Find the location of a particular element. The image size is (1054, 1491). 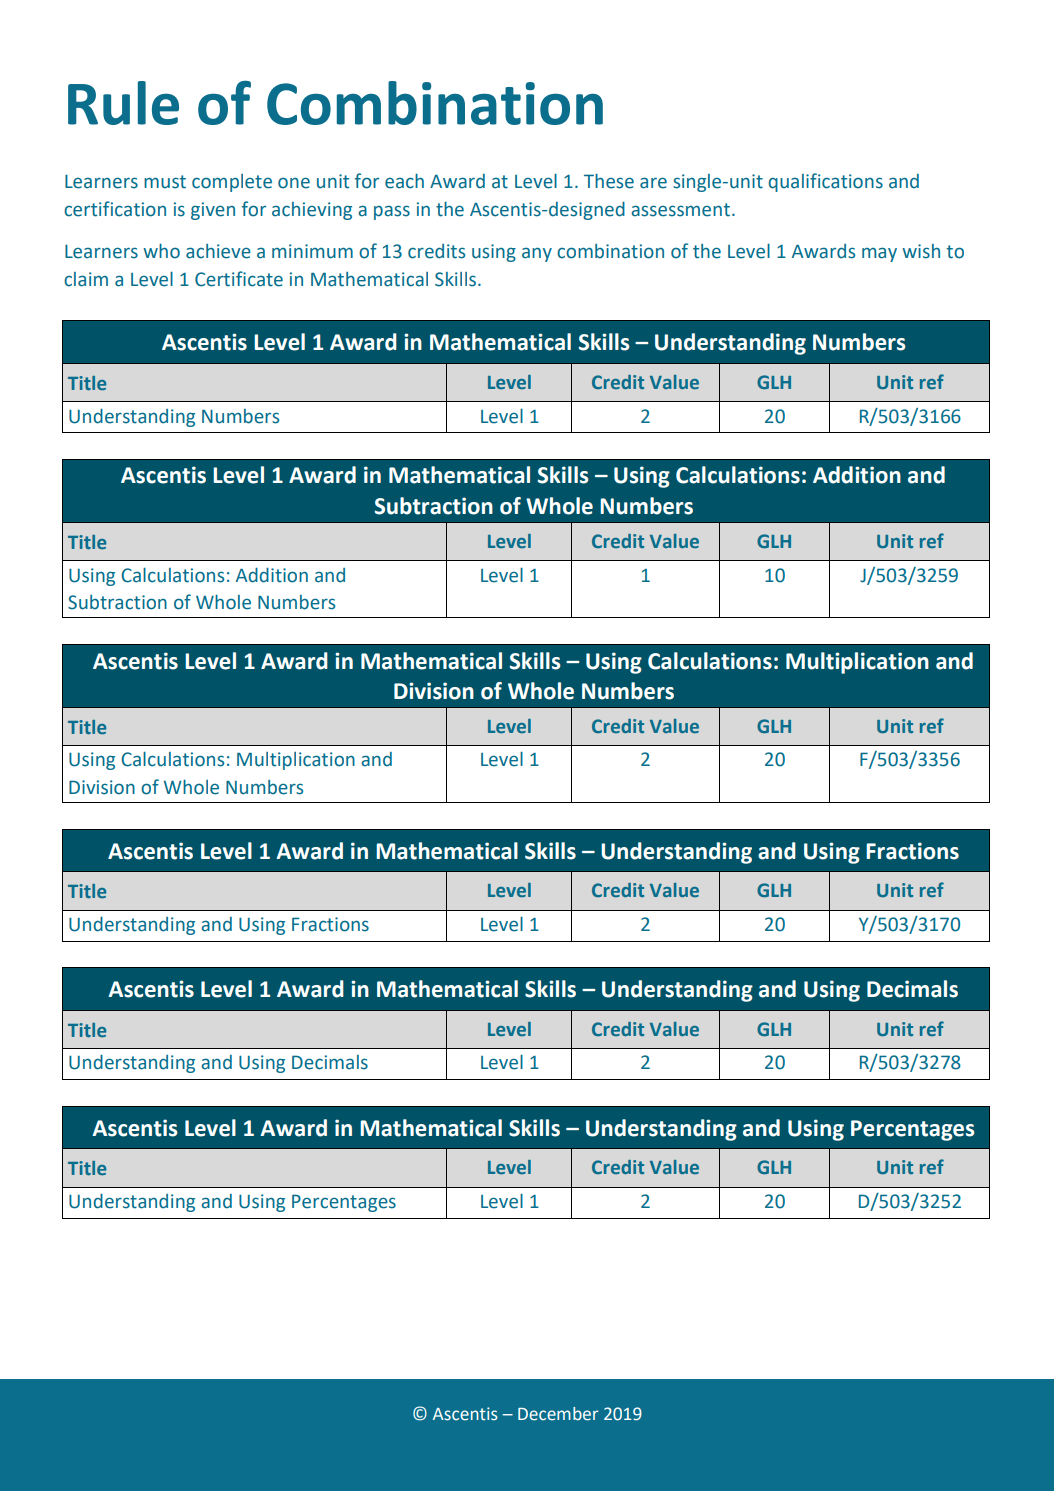

qualifications is located at coordinates (826, 182).
